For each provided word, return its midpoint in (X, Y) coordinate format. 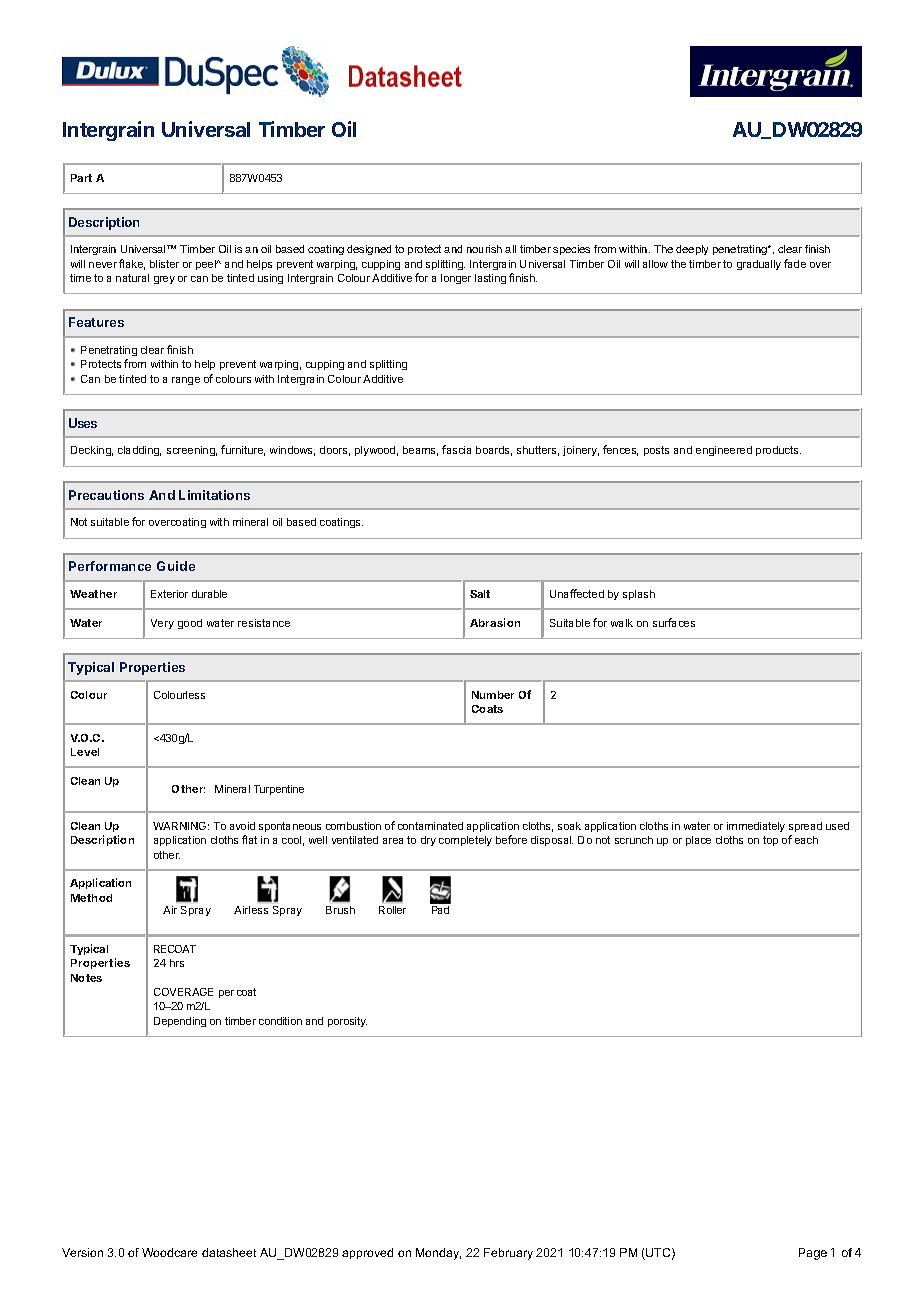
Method (91, 898)
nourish (484, 249)
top (770, 841)
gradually (759, 265)
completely (465, 841)
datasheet (229, 1252)
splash (639, 595)
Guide (176, 566)
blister (164, 264)
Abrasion (495, 622)
